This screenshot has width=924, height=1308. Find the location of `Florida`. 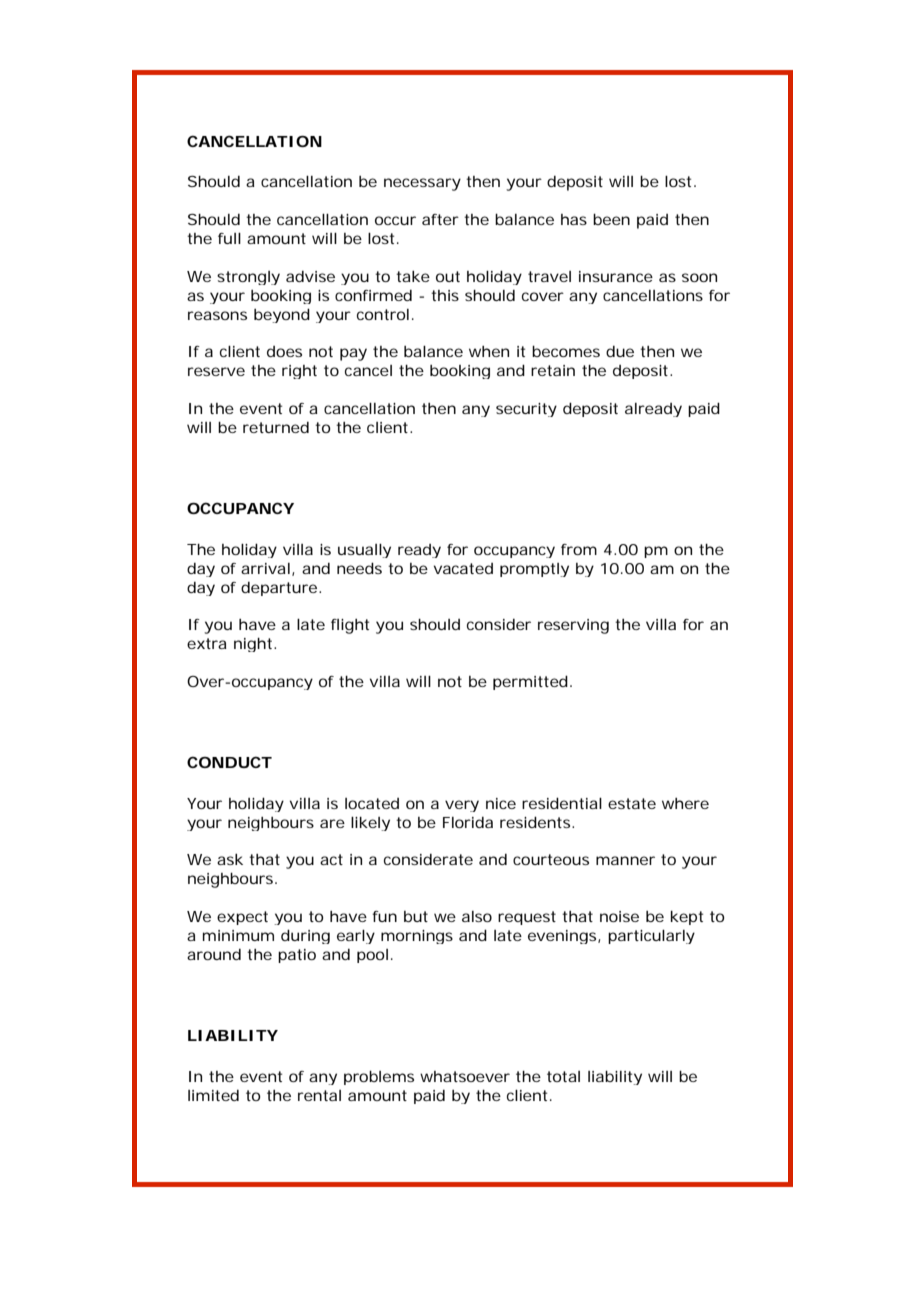

Florida is located at coordinates (468, 822).
